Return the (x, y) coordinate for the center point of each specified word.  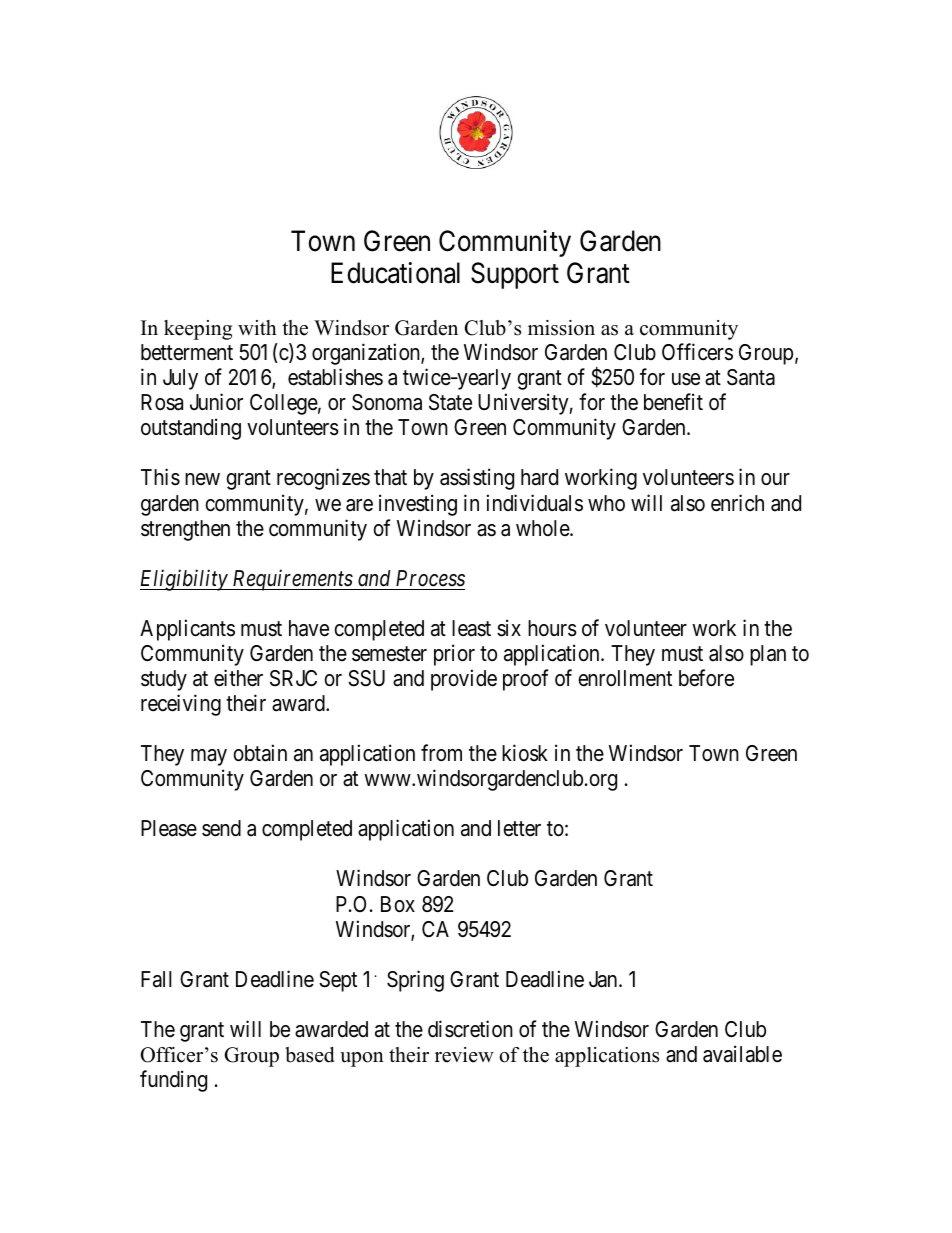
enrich (737, 503)
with (257, 327)
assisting (477, 479)
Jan (604, 979)
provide (464, 680)
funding (173, 1081)
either (238, 678)
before (706, 678)
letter (519, 828)
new (202, 479)
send (221, 828)
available (742, 1054)
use (686, 379)
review (464, 1055)
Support (515, 275)
